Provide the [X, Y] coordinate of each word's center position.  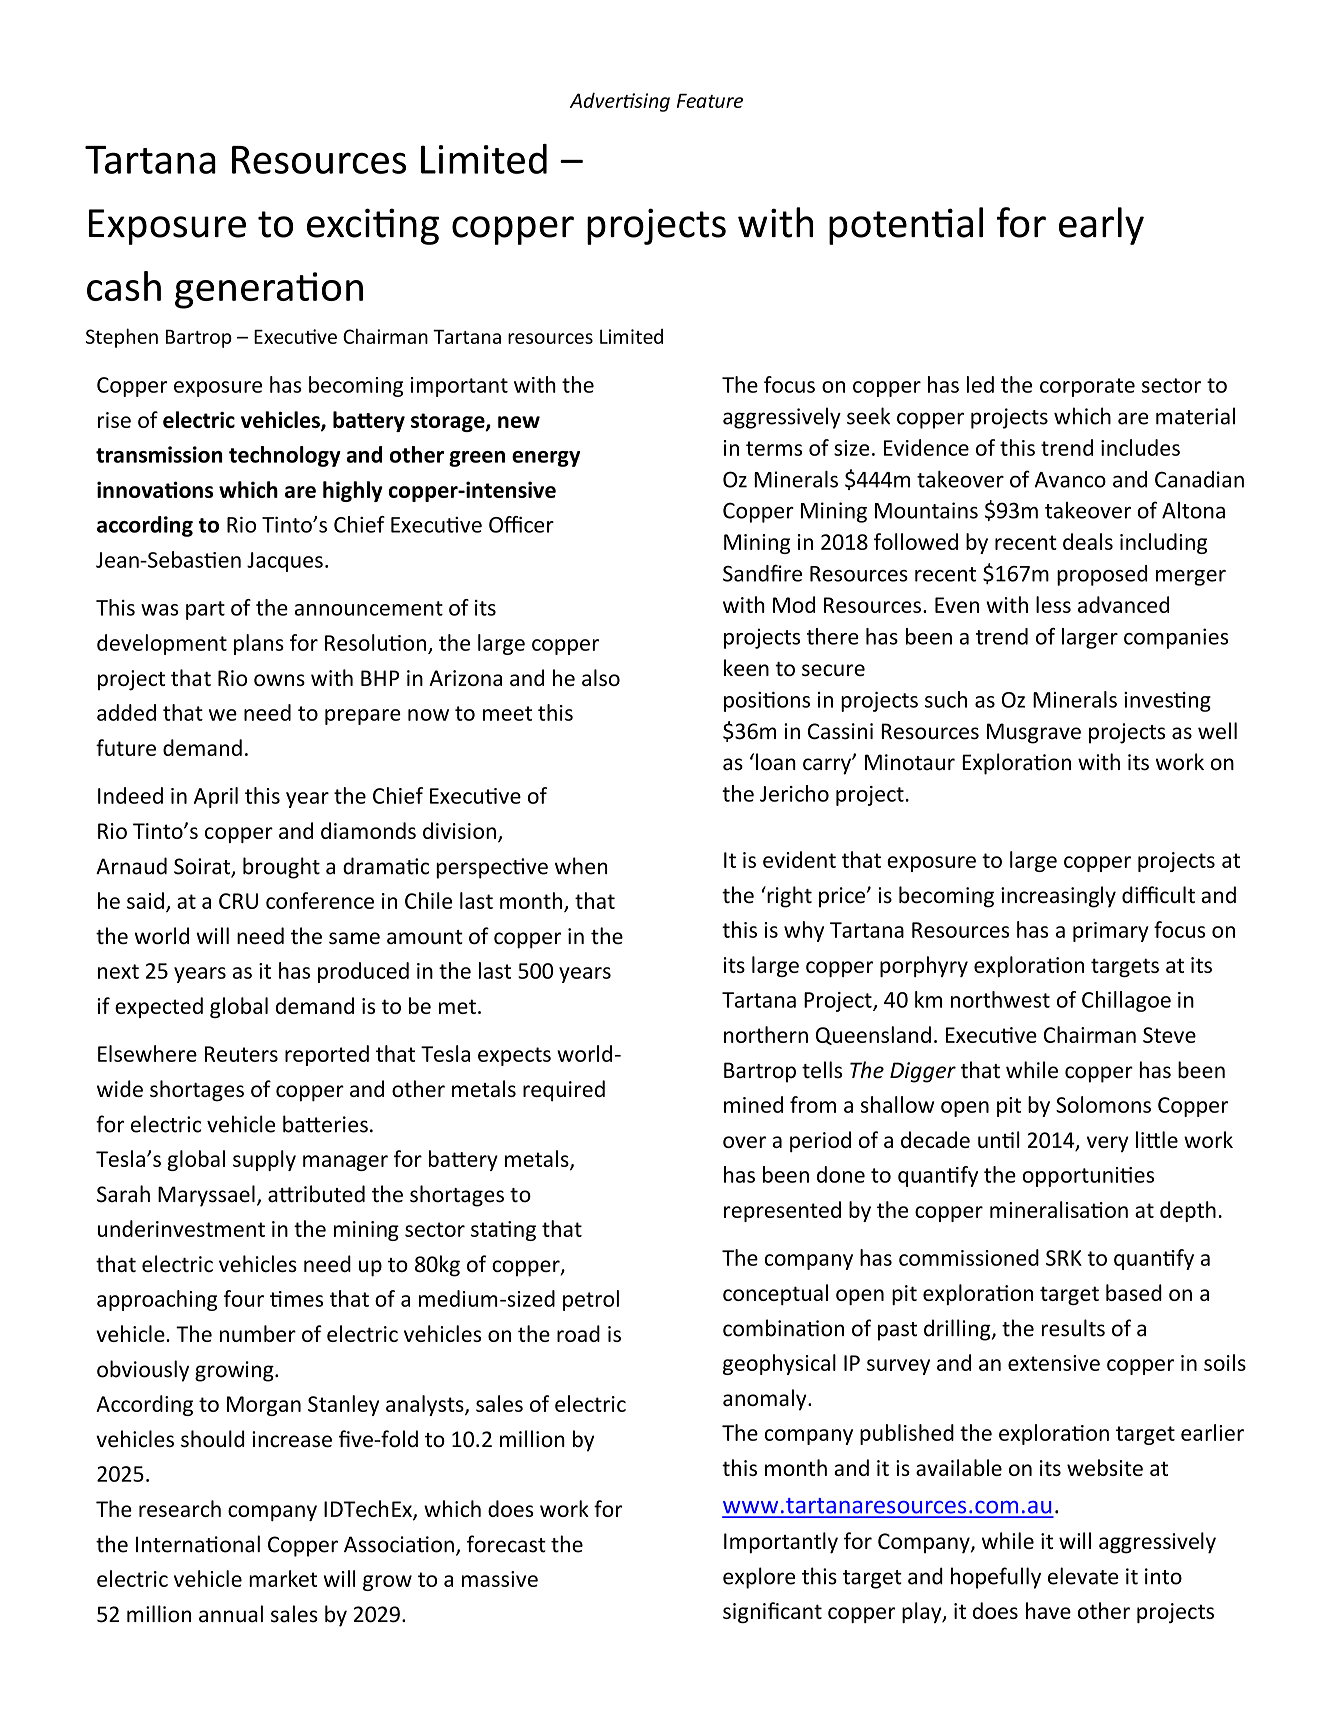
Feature [710, 101]
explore [759, 1578]
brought [281, 868]
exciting [373, 226]
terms [774, 448]
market [283, 1578]
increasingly [1058, 897]
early [1101, 226]
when [581, 866]
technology [285, 456]
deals [1088, 541]
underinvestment [181, 1228]
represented [782, 1211]
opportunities [1088, 1177]
